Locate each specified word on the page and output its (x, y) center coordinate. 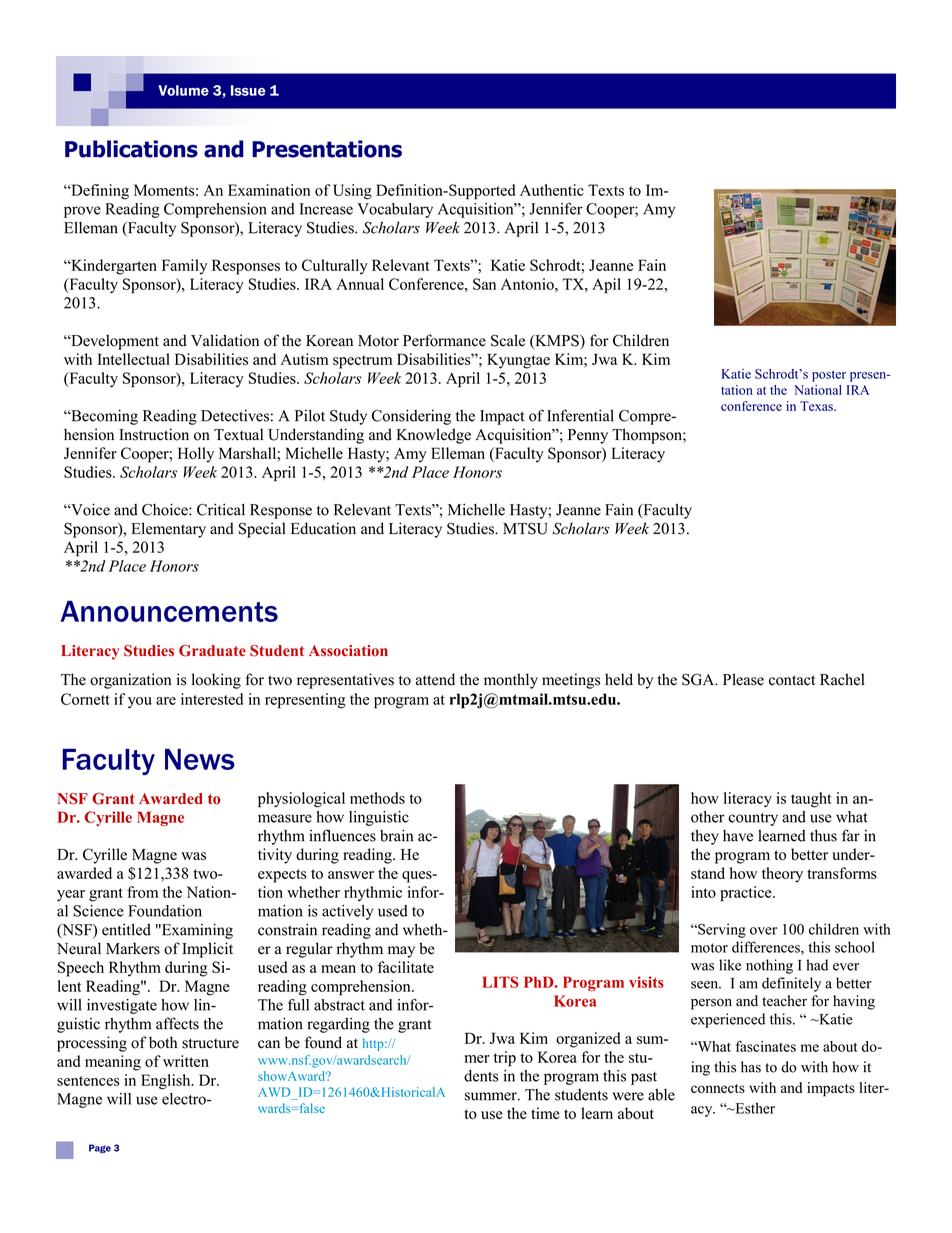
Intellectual (134, 359)
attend (435, 679)
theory (782, 875)
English (167, 1082)
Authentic (552, 190)
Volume (183, 90)
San (484, 284)
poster (829, 376)
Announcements (169, 611)
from (142, 892)
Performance (444, 340)
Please (743, 679)
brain (396, 835)
